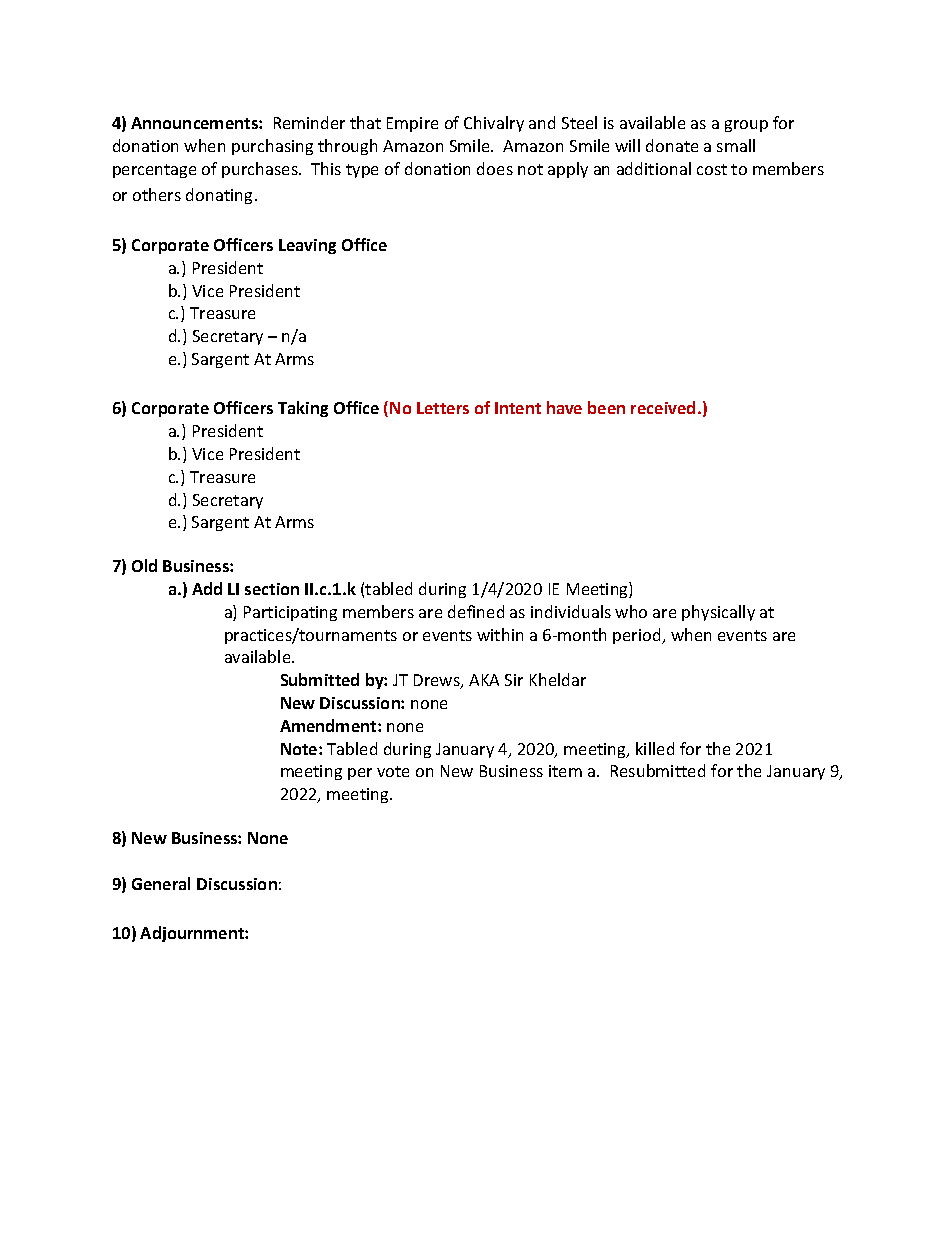 The height and width of the image is (1233, 952). I want to click on donate, so click(672, 145).
